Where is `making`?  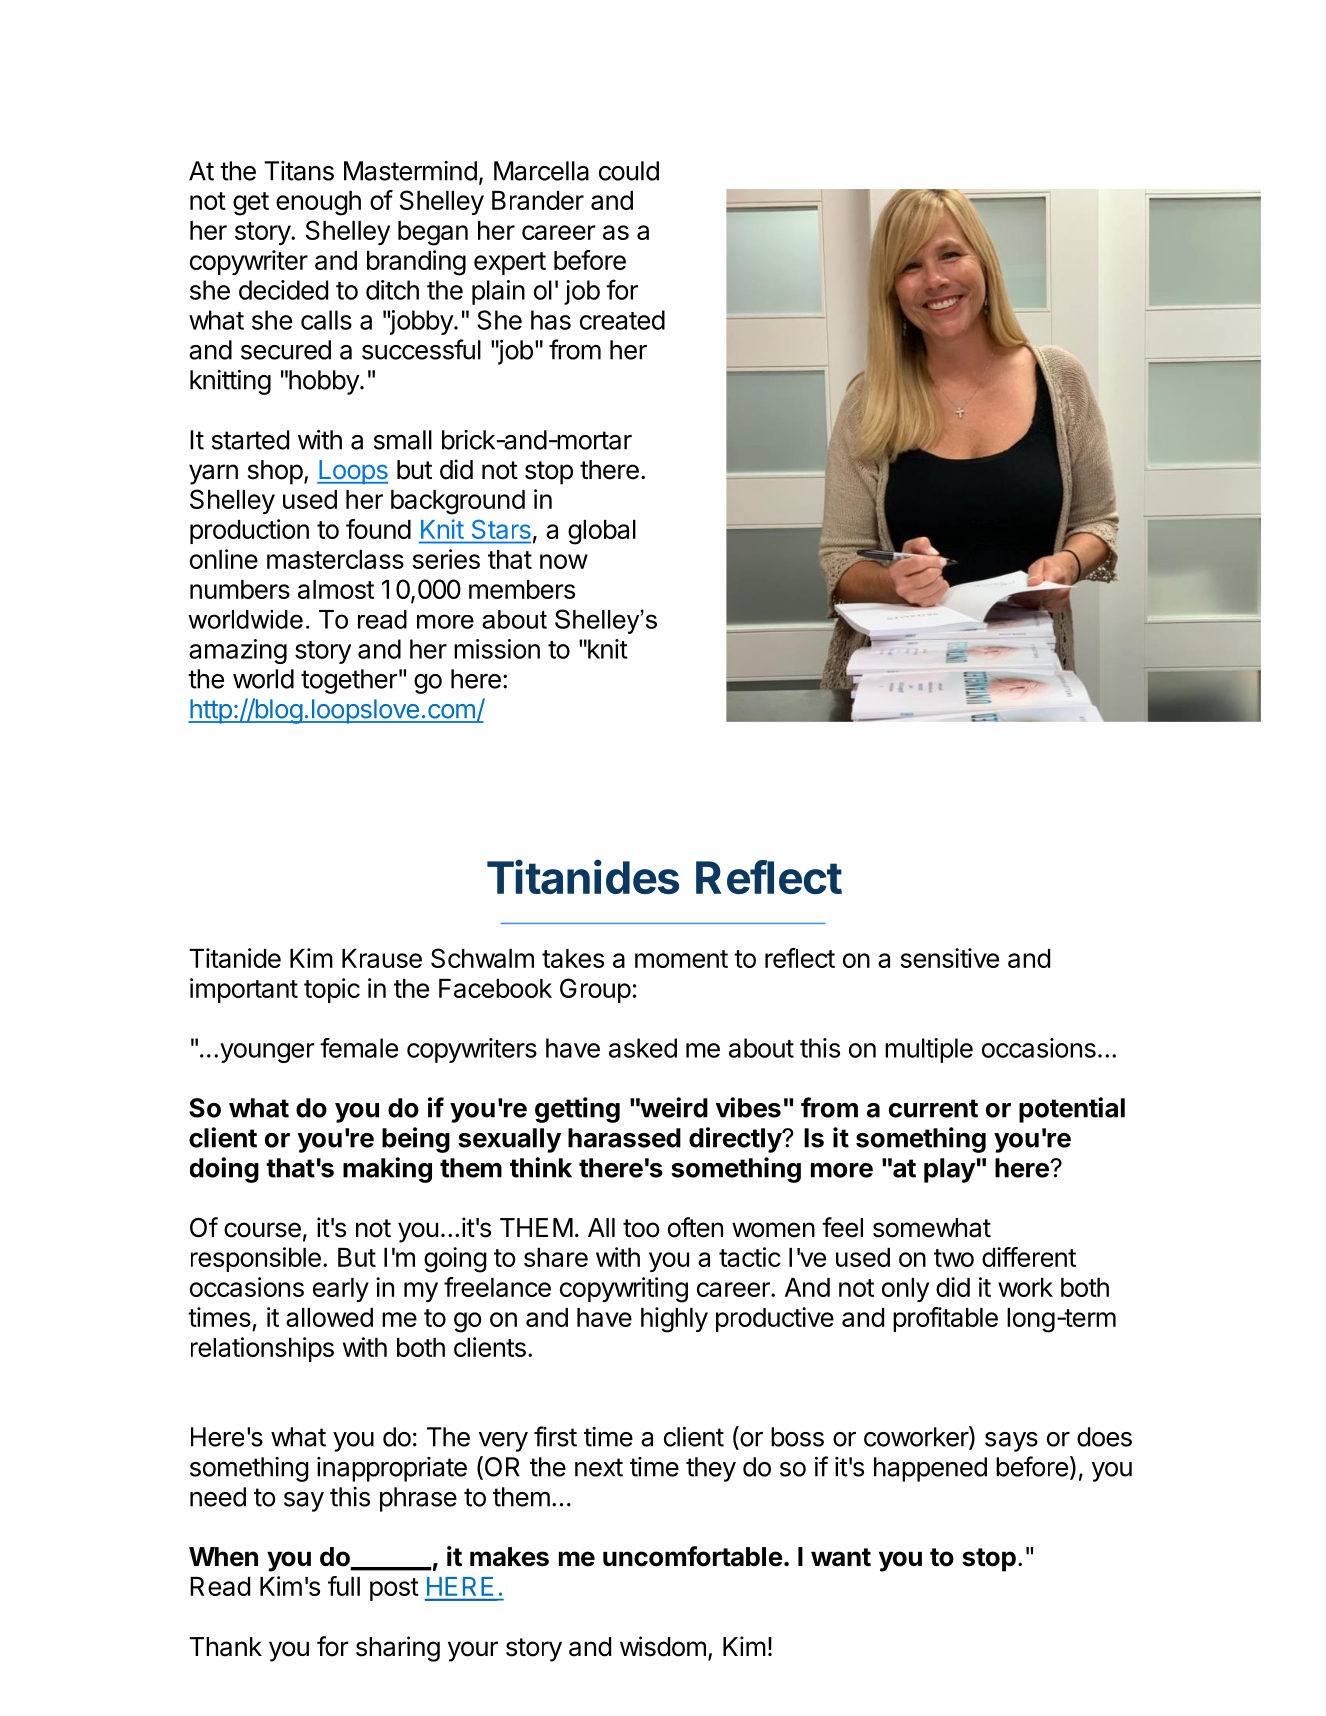 making is located at coordinates (387, 1170).
